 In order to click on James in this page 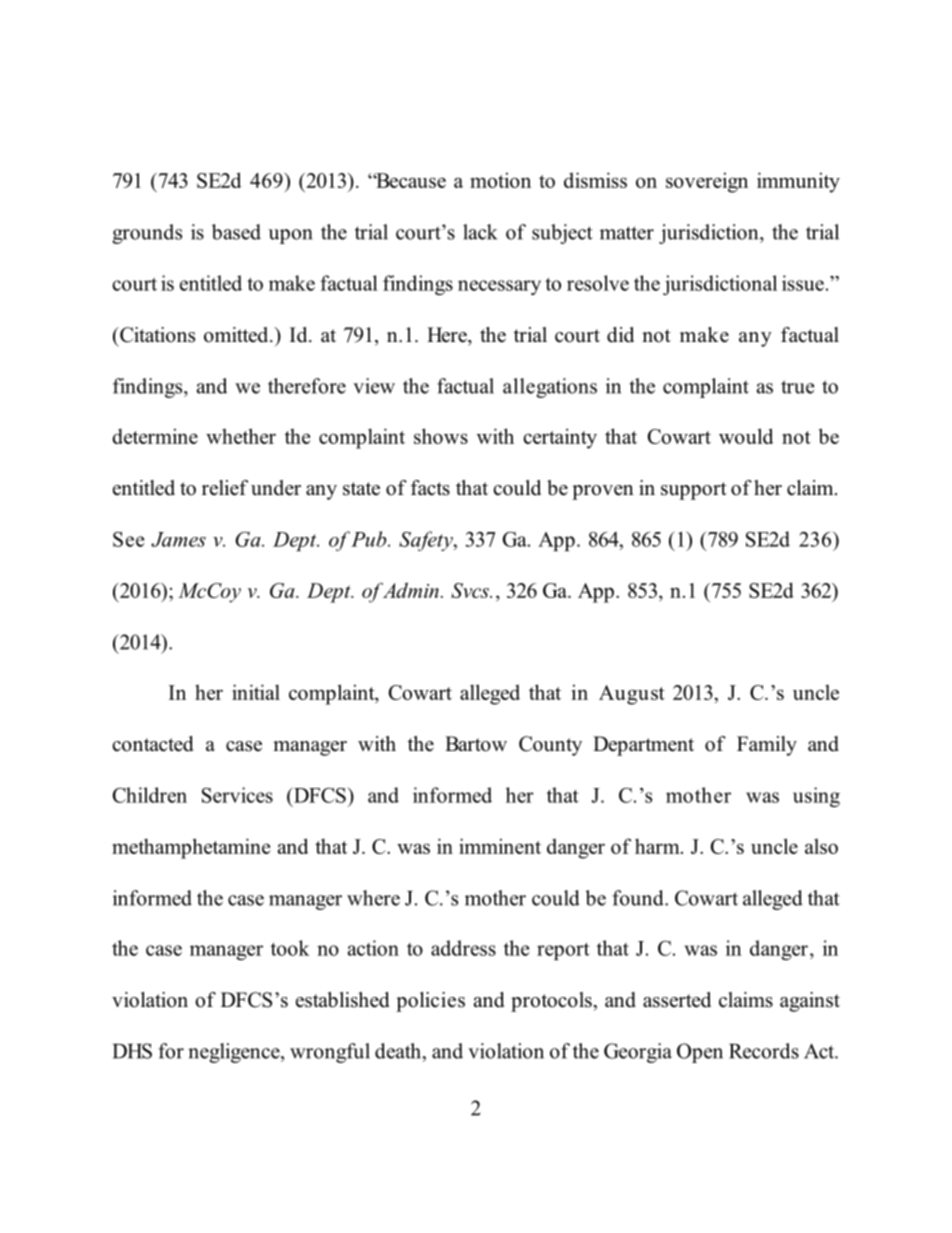, I will do `click(178, 539)`.
